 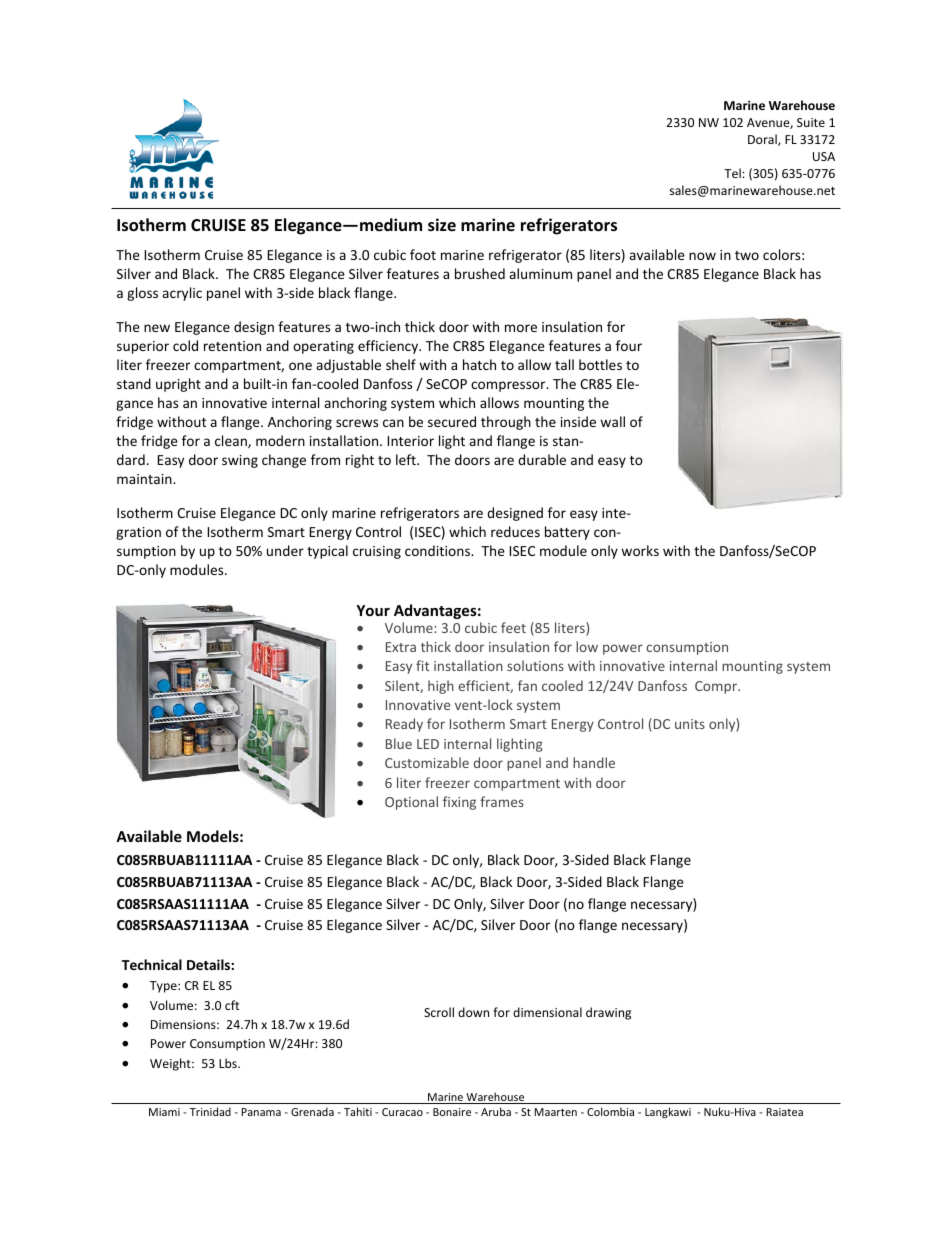 What do you see at coordinates (640, 550) in the screenshot?
I see `works` at bounding box center [640, 550].
